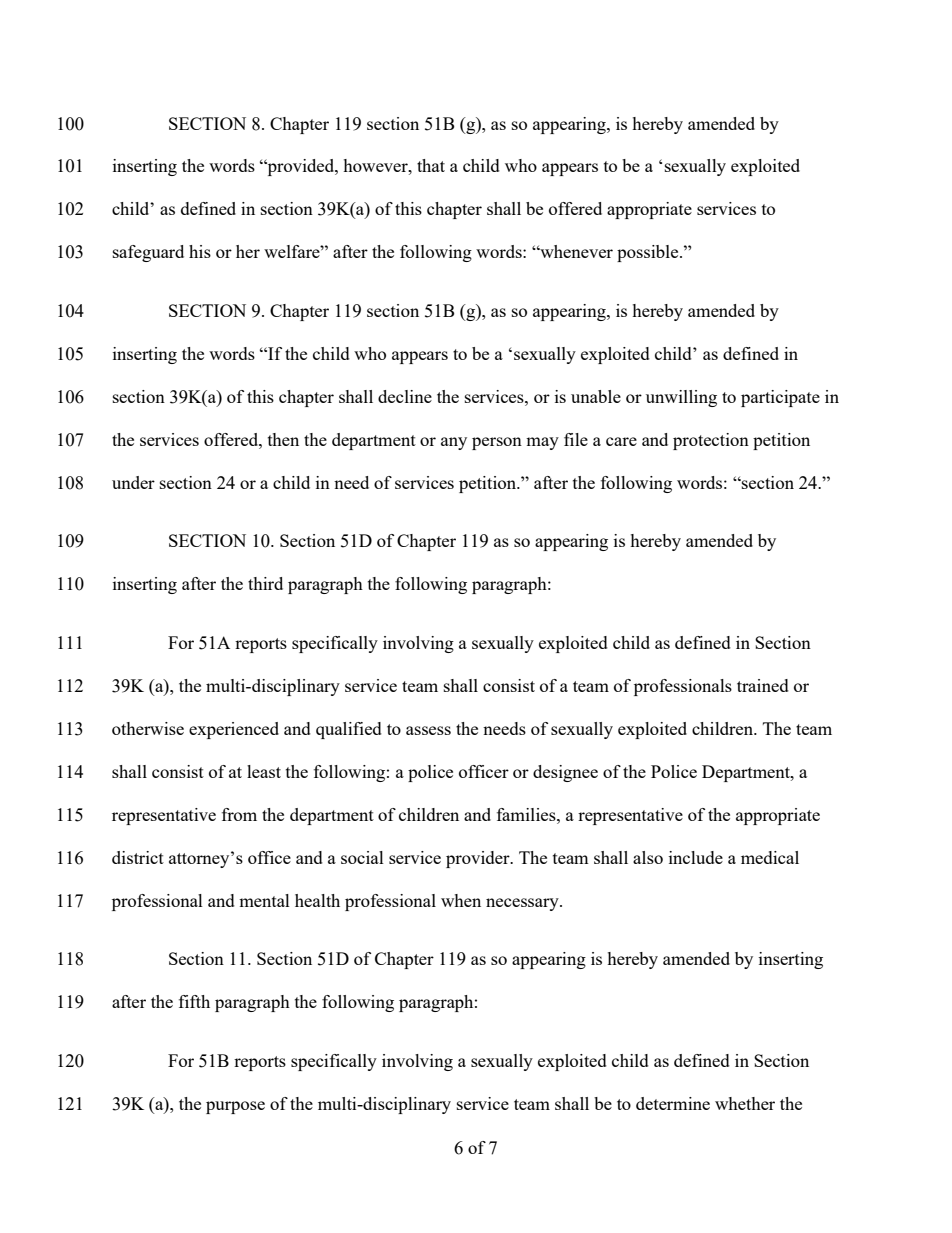 The image size is (952, 1233). I want to click on possible, so click(649, 253).
